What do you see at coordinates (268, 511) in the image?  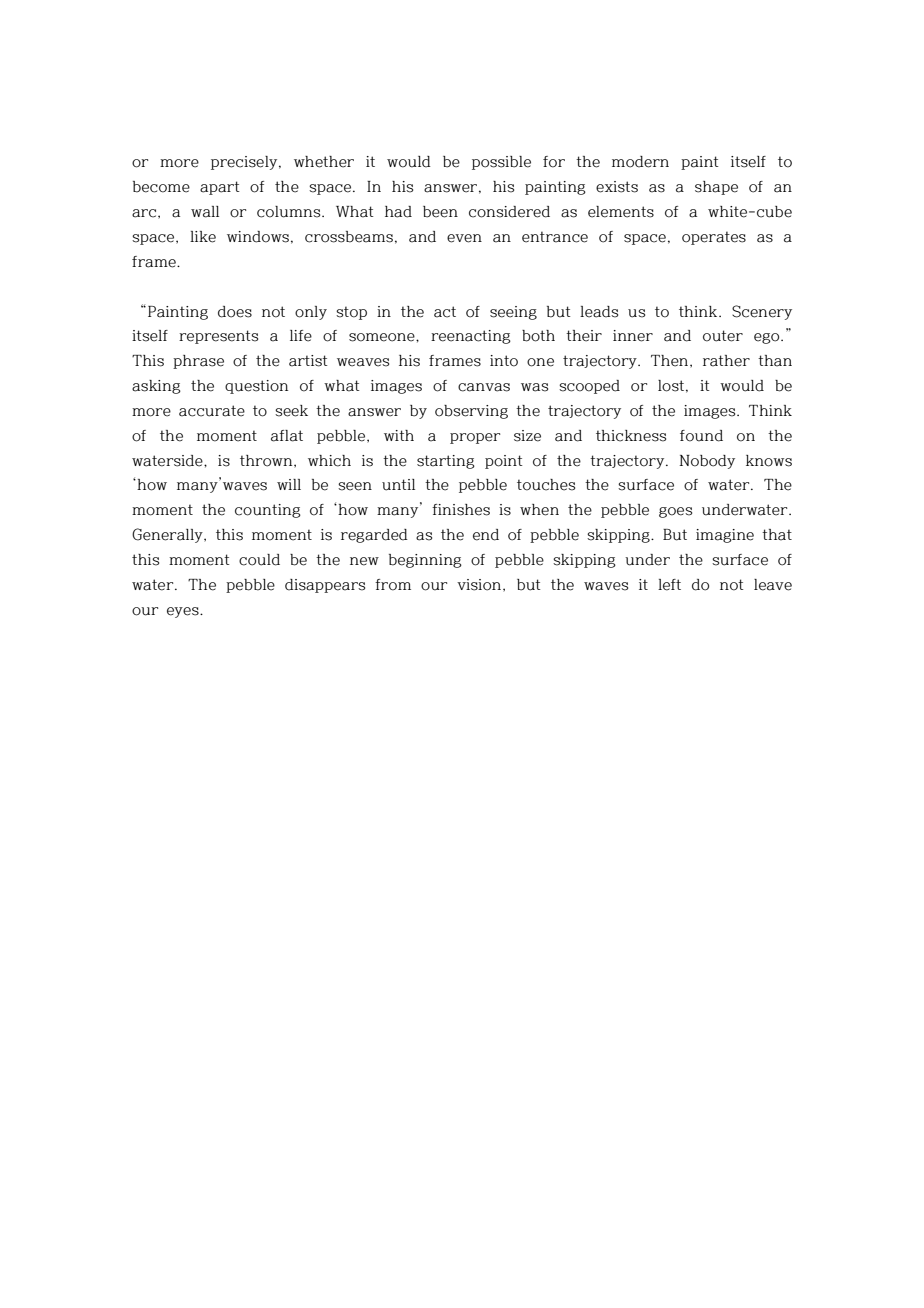 I see `counting` at bounding box center [268, 511].
